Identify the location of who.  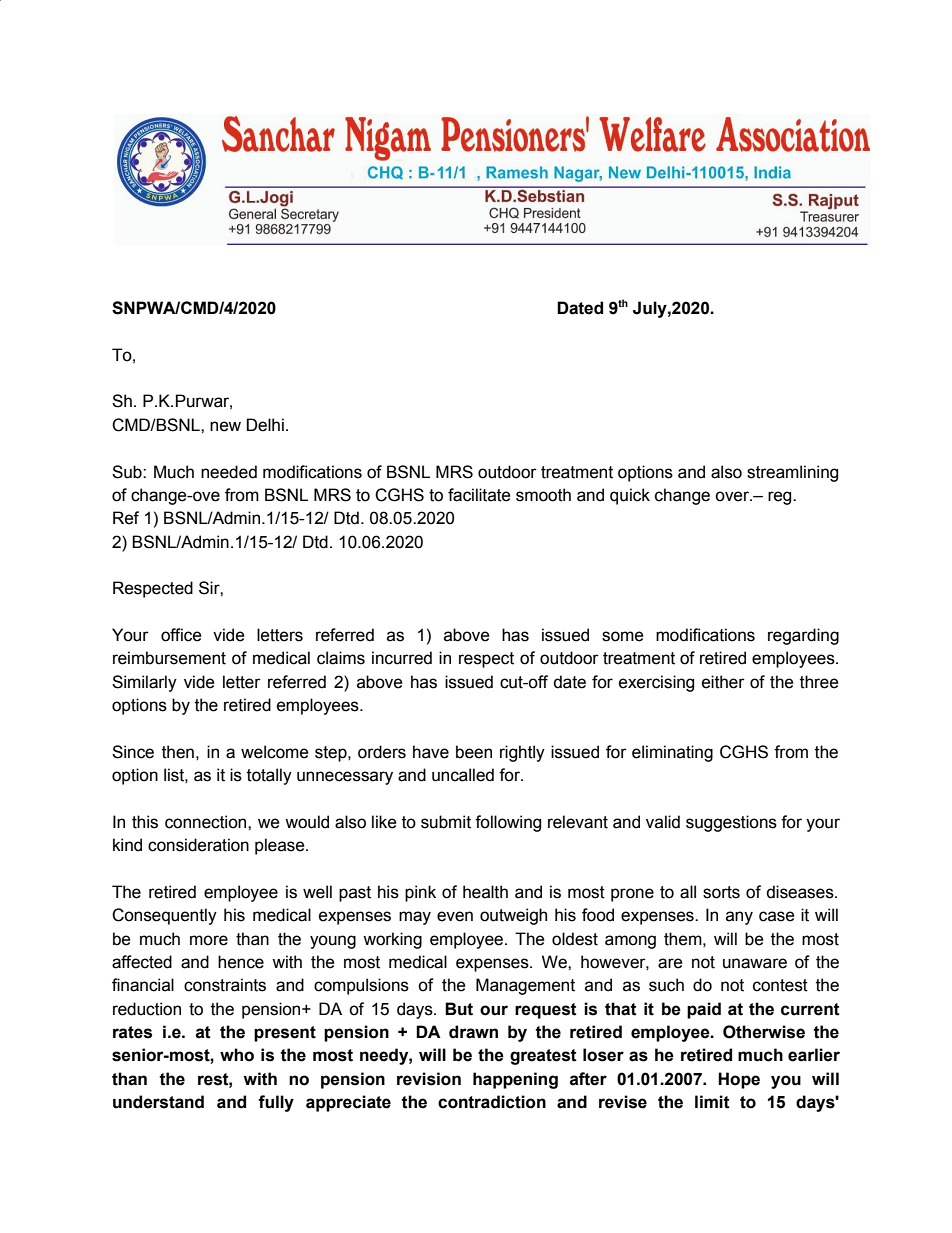
(237, 1055).
